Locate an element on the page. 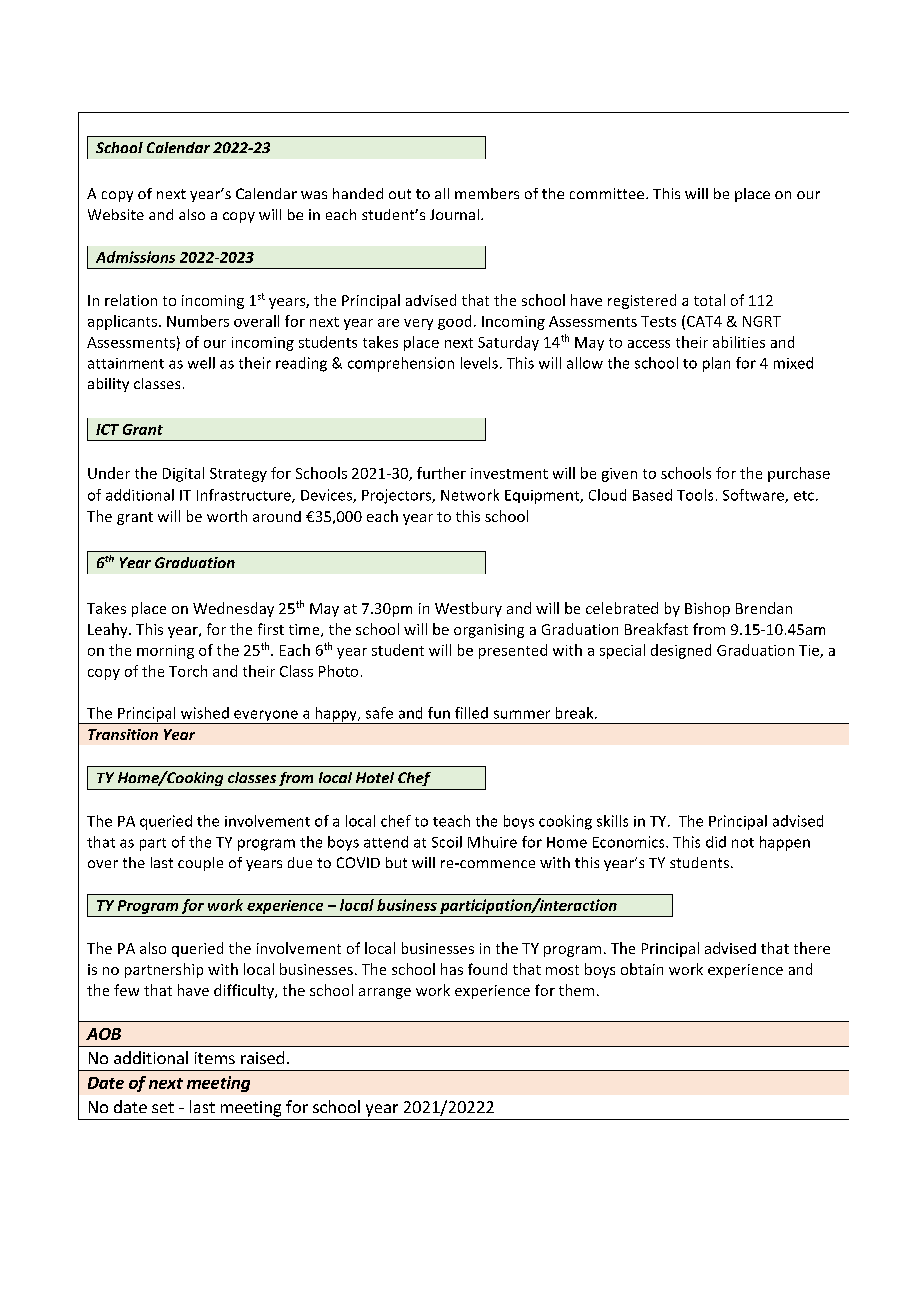 Image resolution: width=924 pixels, height=1308 pixels. Website is located at coordinates (116, 214).
